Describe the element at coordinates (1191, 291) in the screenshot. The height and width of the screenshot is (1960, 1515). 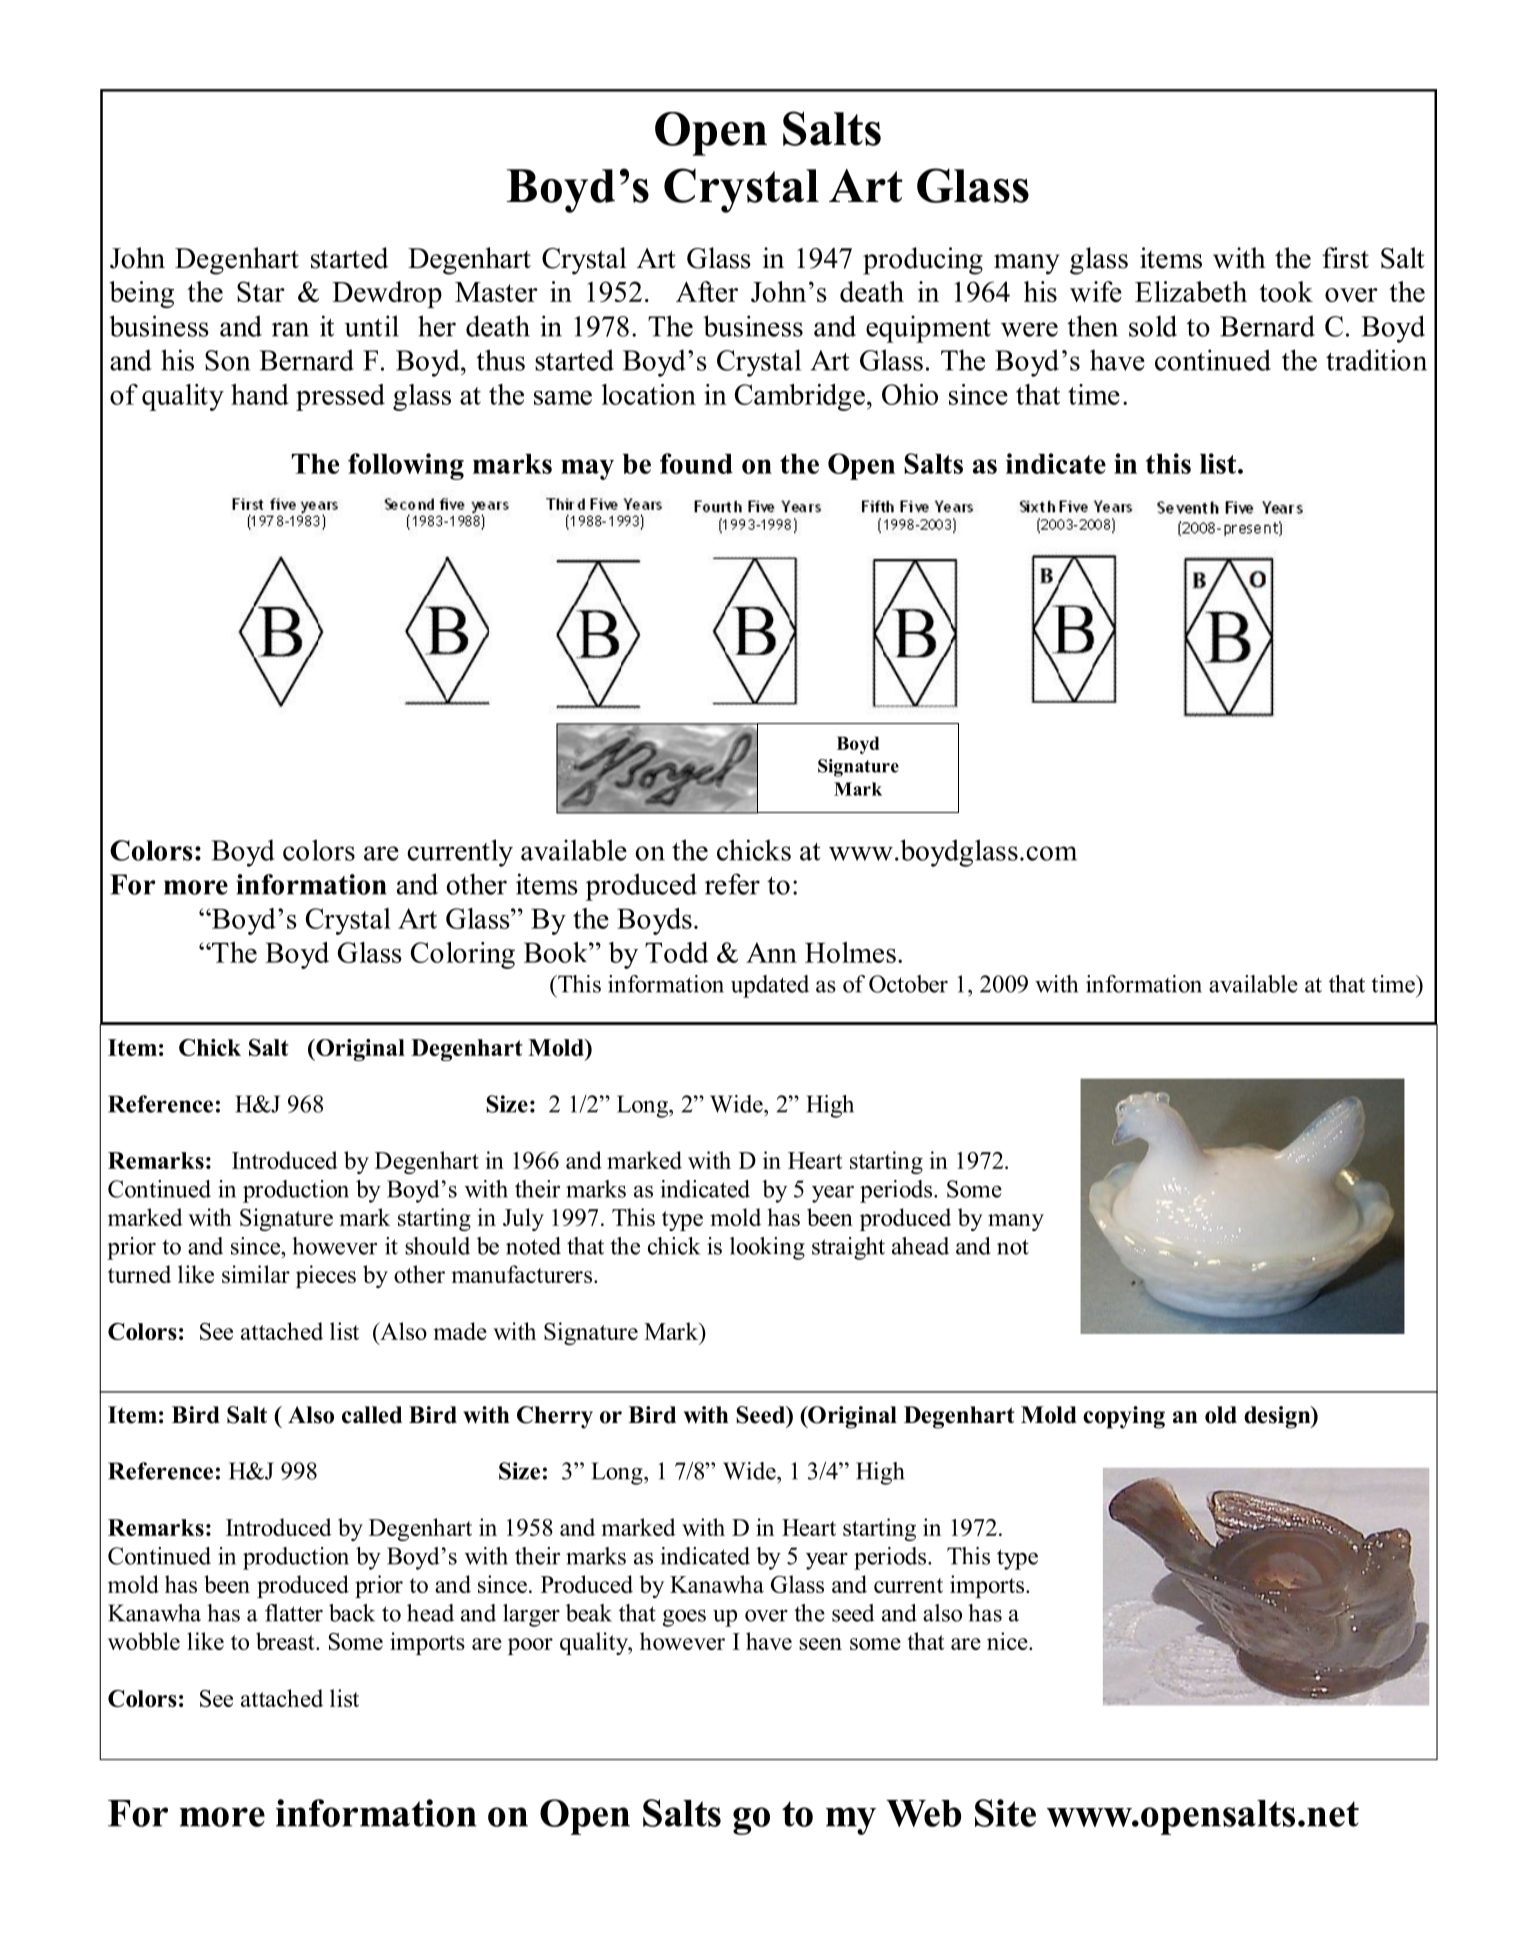
I see `Elizabeth` at that location.
